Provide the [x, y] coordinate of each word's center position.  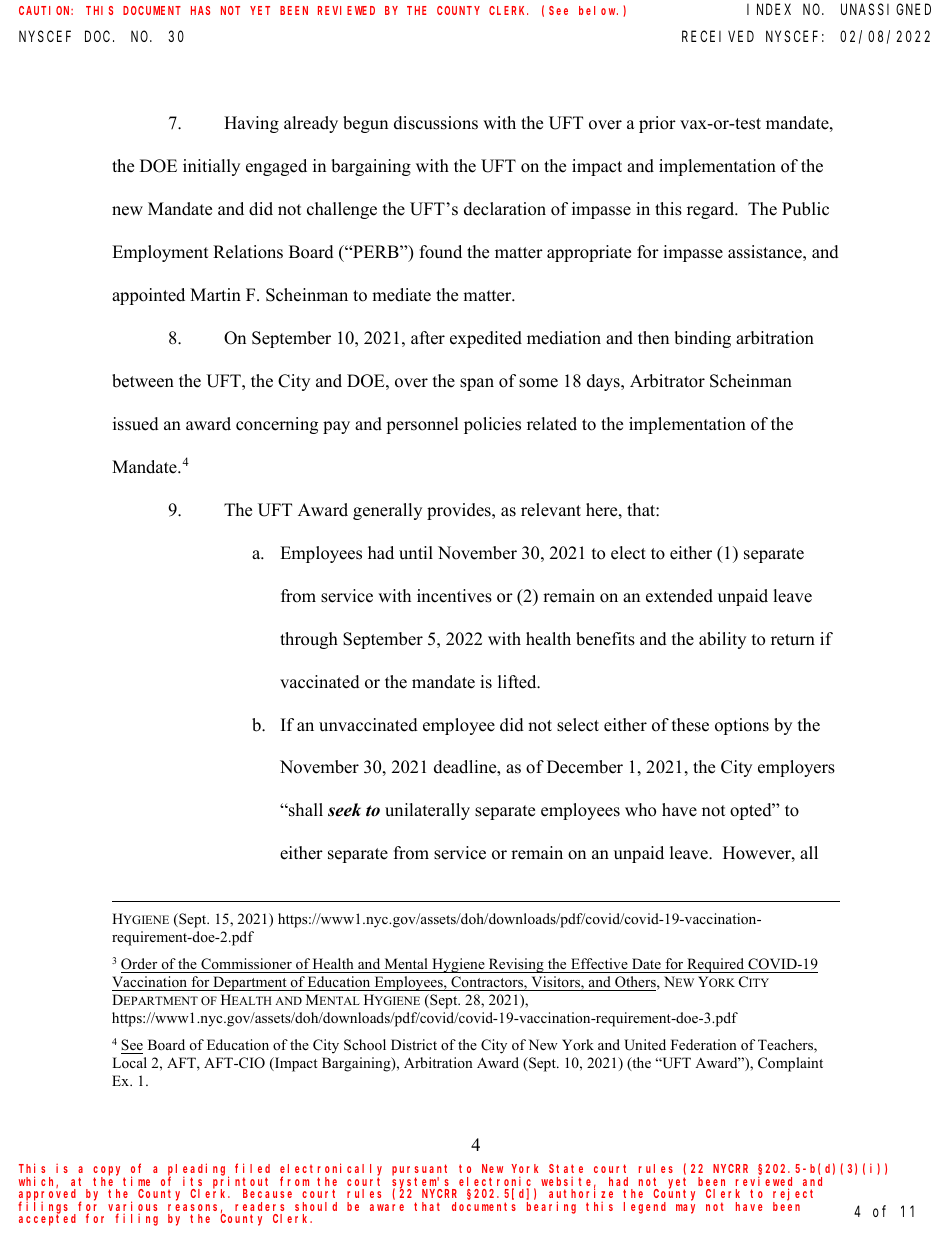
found [441, 252]
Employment [160, 253]
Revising [516, 965]
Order [140, 965]
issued [136, 424]
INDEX [769, 9]
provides [460, 511]
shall [305, 810]
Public [805, 209]
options [742, 726]
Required [716, 965]
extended [679, 596]
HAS [200, 10]
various [132, 1207]
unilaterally [427, 811]
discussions [436, 123]
